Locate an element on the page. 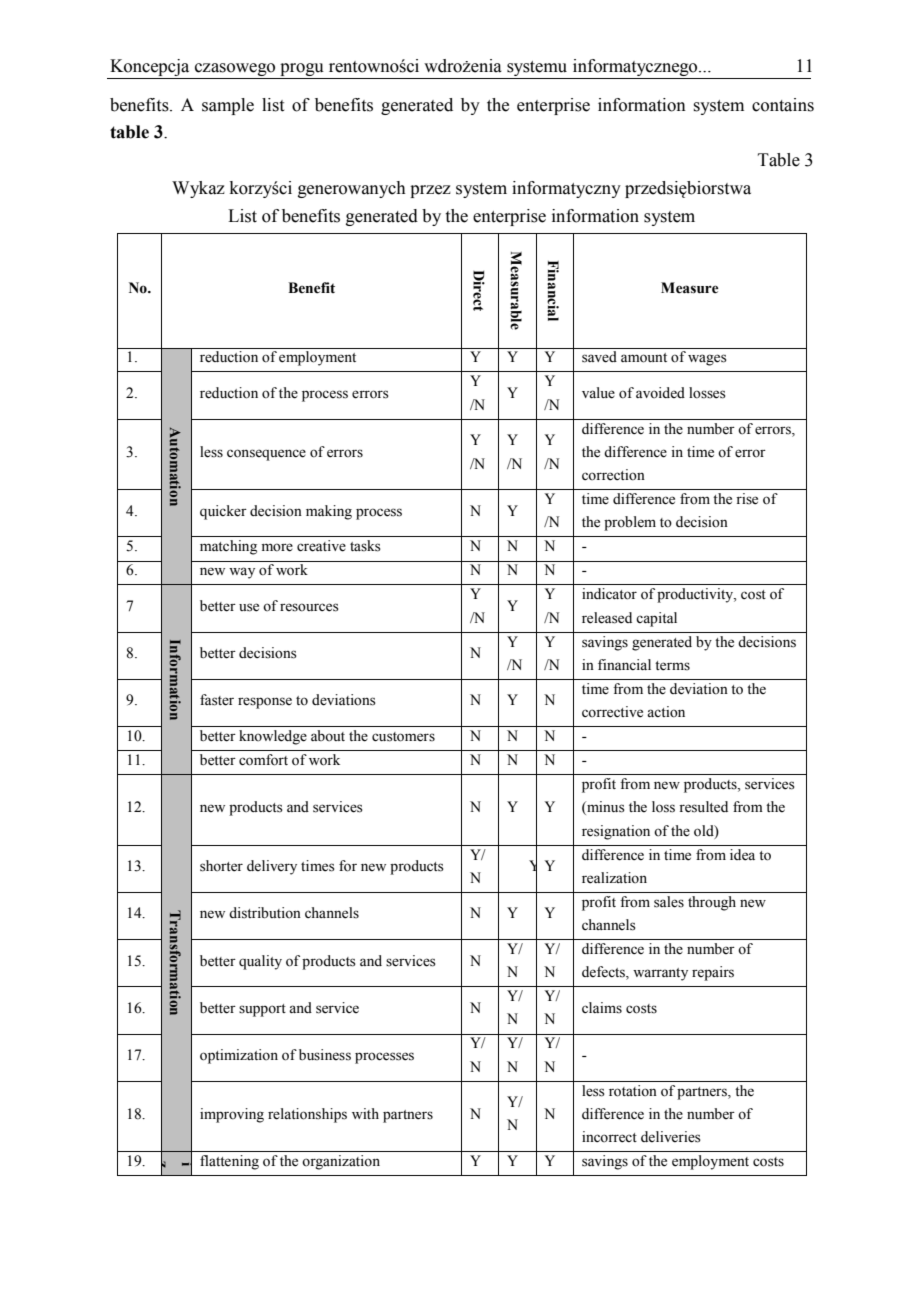  deliveries is located at coordinates (671, 1137).
